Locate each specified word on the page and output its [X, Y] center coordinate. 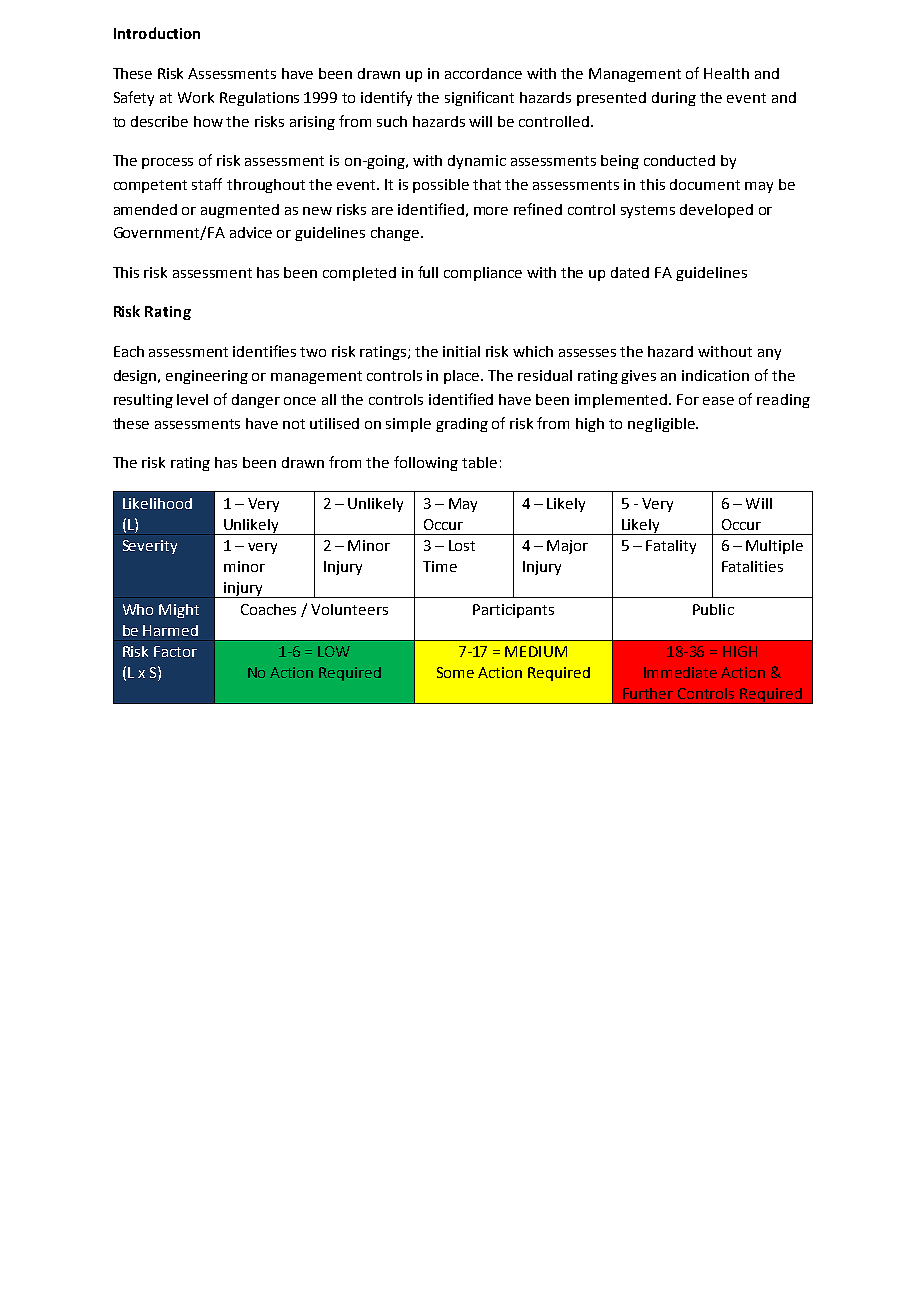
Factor [175, 651]
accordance [483, 73]
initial [461, 351]
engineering [207, 377]
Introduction [157, 33]
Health [726, 73]
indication [715, 375]
